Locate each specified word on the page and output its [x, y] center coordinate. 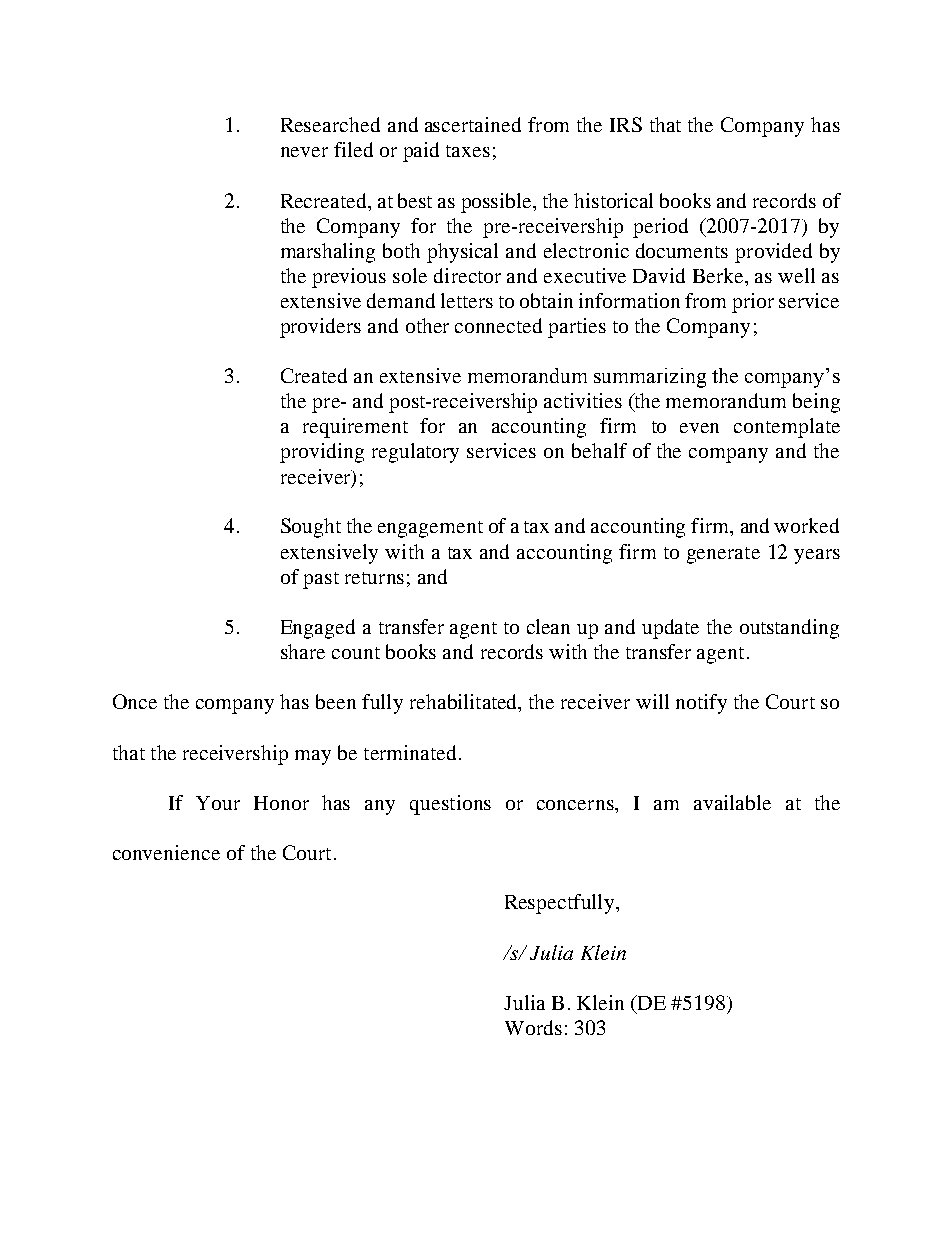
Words [533, 1027]
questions [450, 805]
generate [723, 555]
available [732, 802]
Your [218, 803]
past [321, 580]
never [304, 152]
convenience [166, 852]
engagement [430, 529]
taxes [468, 151]
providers [320, 328]
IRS [626, 124]
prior [753, 303]
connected [498, 325]
